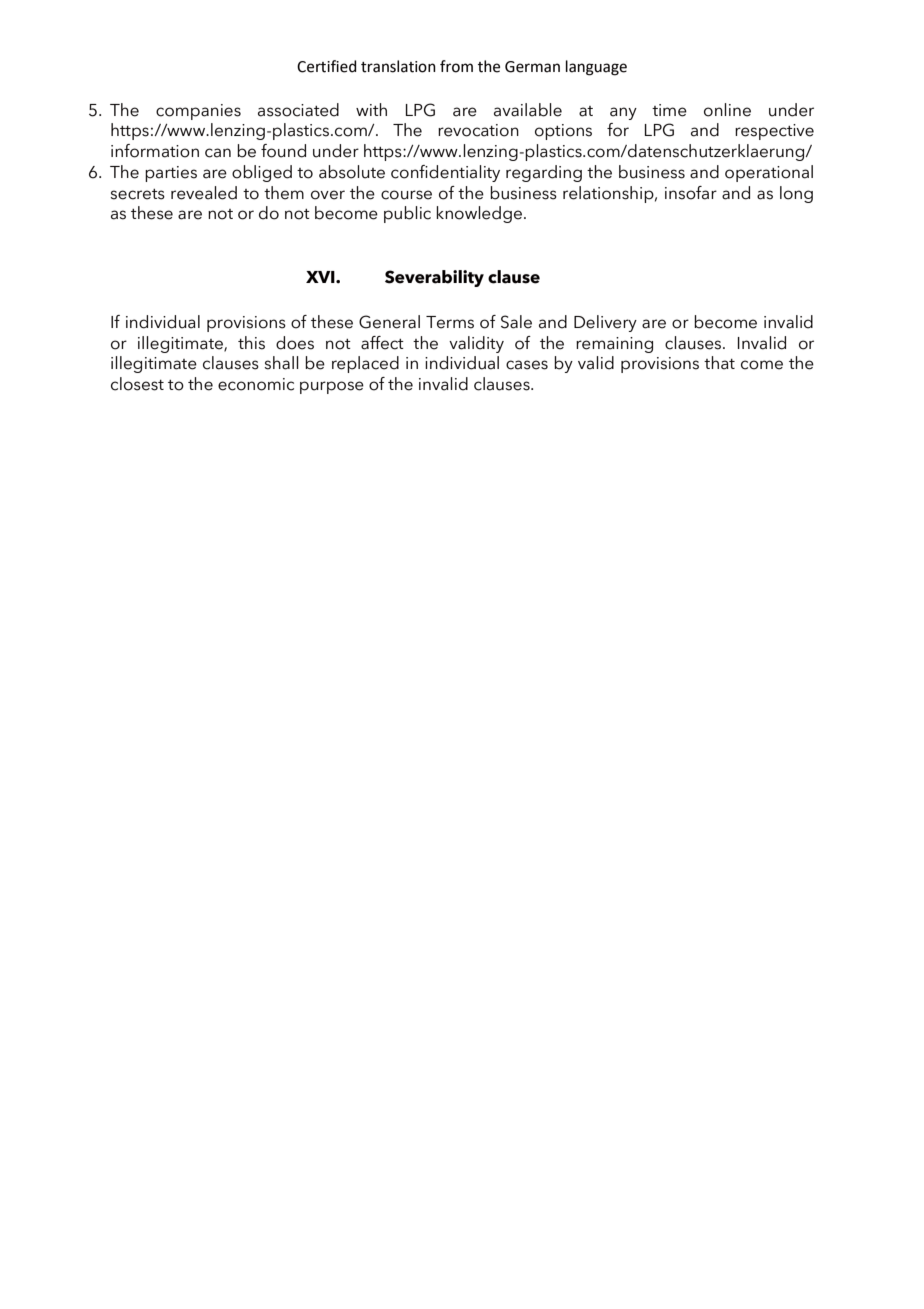  What do you see at coordinates (527, 365) in the page?
I see `cases` at bounding box center [527, 365].
